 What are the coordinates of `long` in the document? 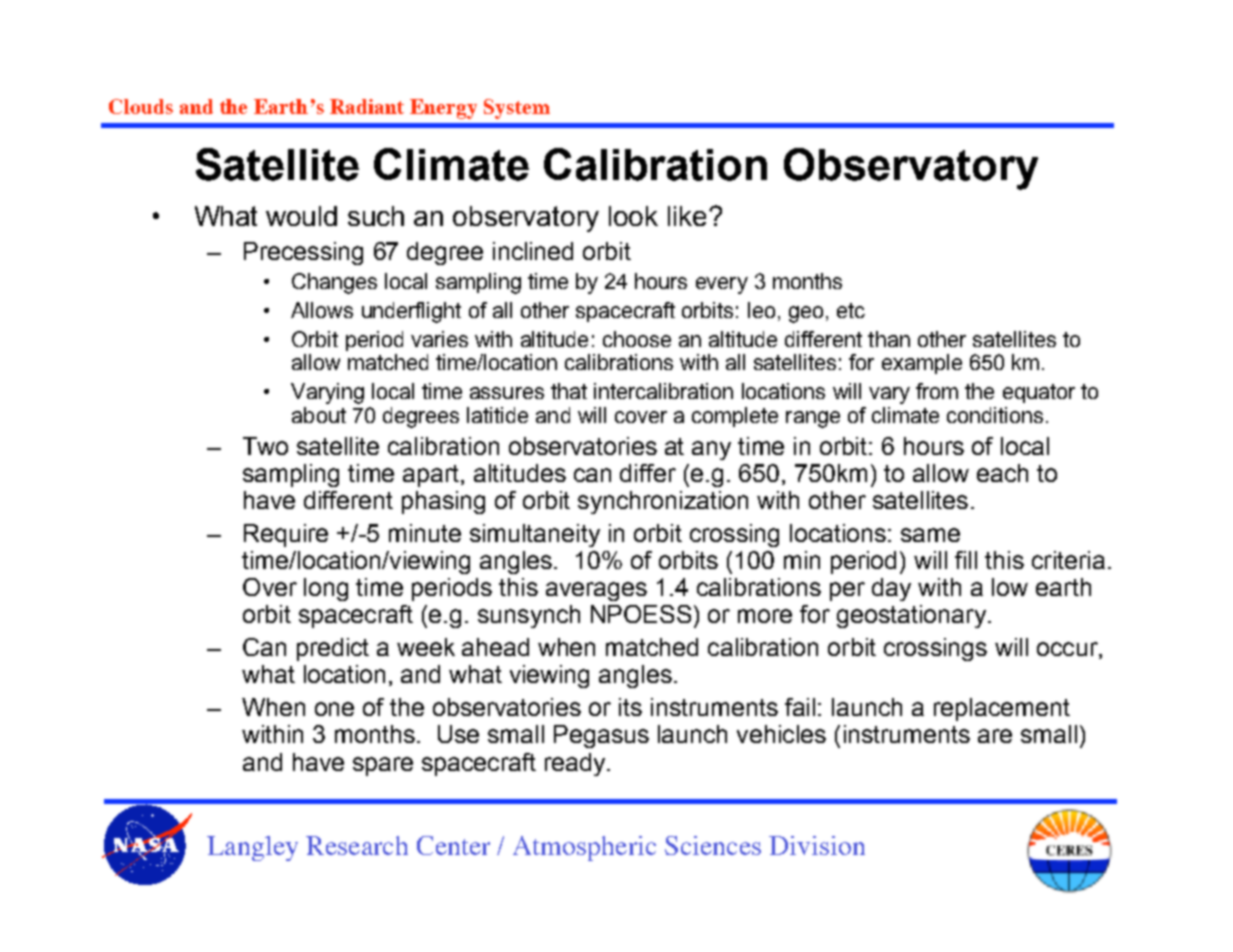 It's located at (326, 589).
